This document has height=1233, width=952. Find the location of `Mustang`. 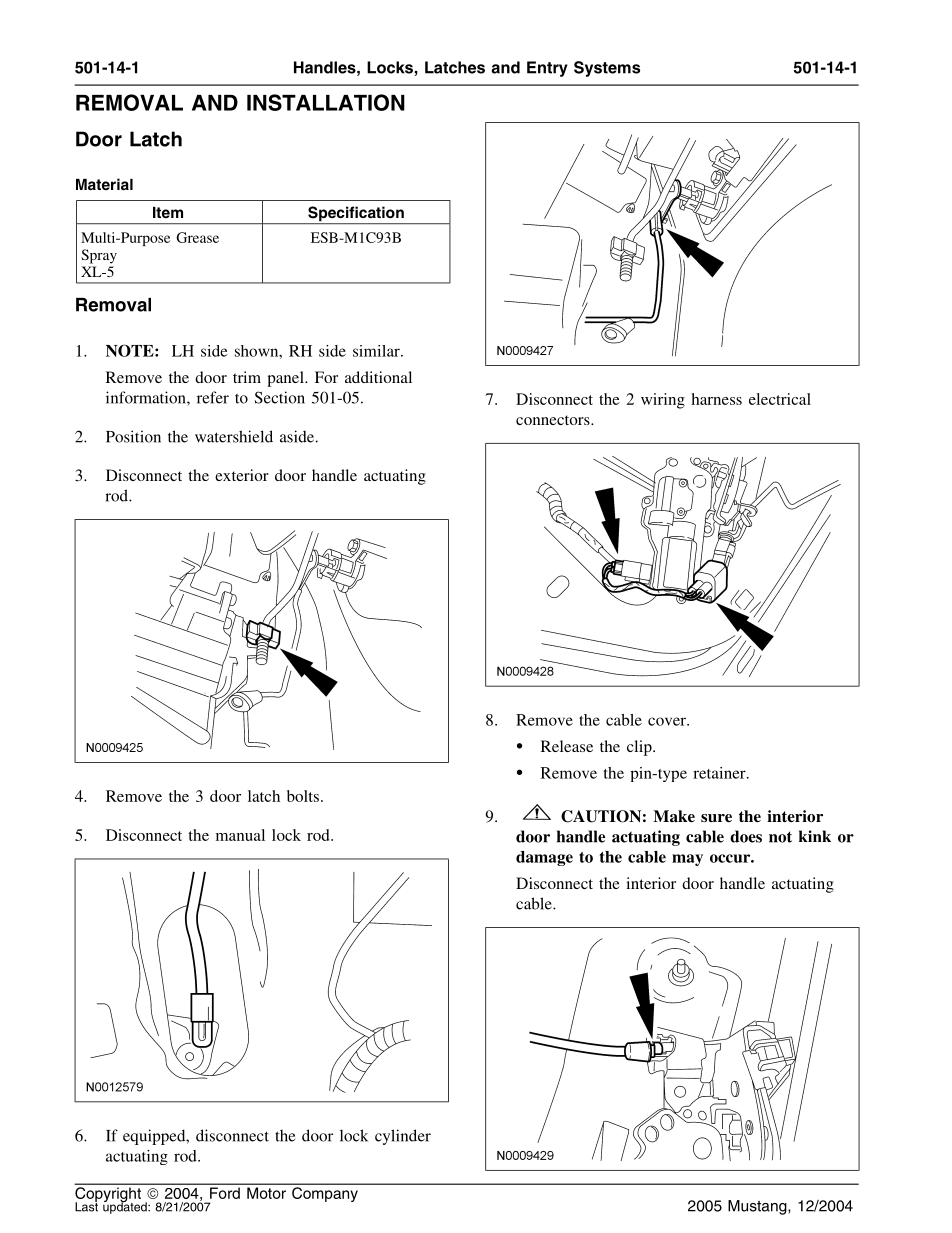

Mustang is located at coordinates (758, 1207).
